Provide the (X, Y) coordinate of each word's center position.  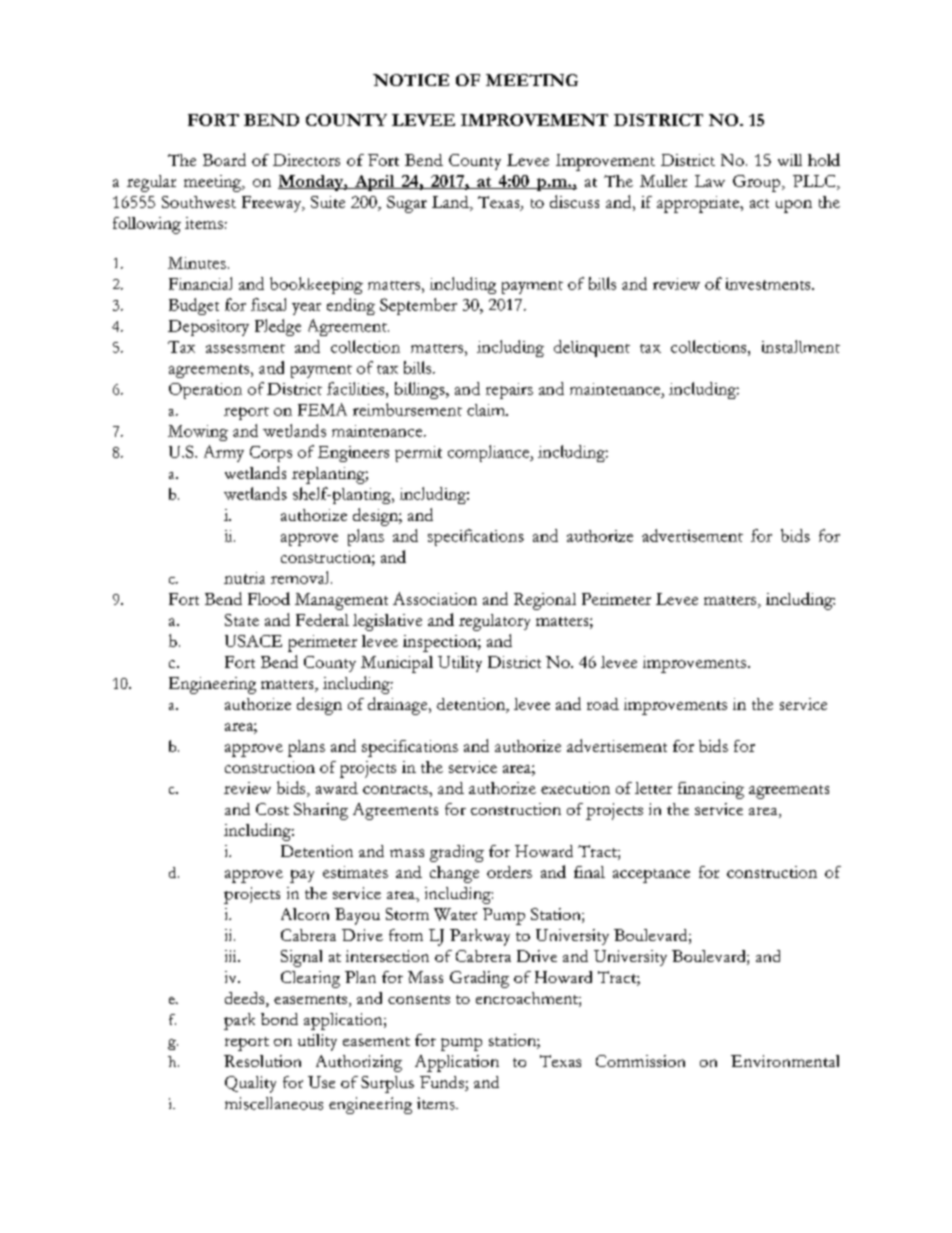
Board (224, 159)
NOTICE (411, 80)
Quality (250, 1084)
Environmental (785, 1061)
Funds (443, 1083)
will (790, 160)
